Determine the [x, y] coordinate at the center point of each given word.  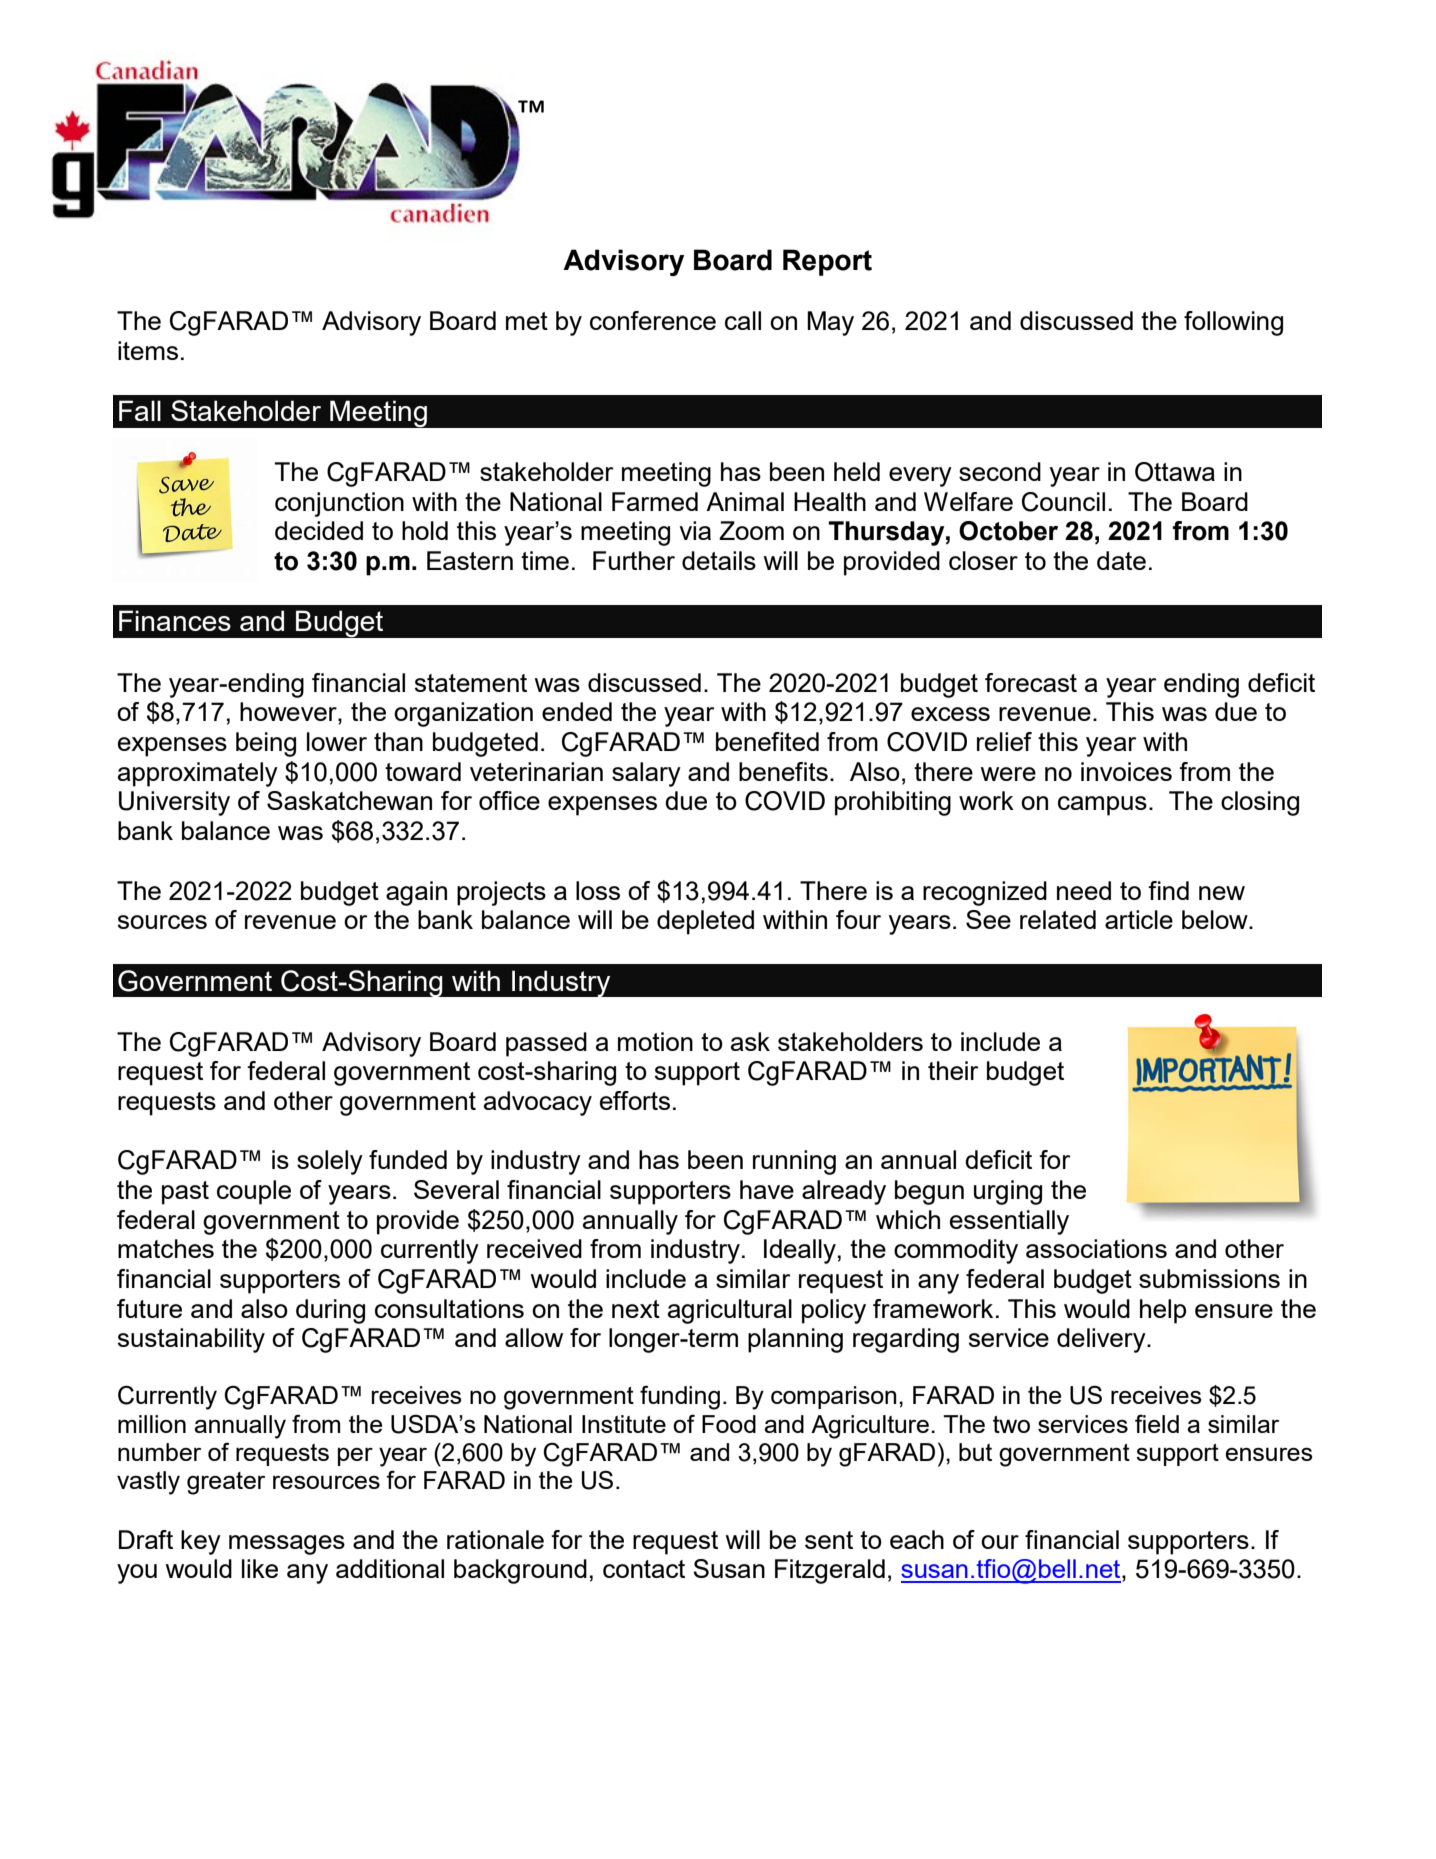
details [719, 560]
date [1121, 560]
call [743, 320]
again [416, 893]
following [1233, 323]
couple [254, 1192]
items [148, 350]
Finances [175, 620]
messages [287, 1545]
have [767, 1189]
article [1139, 919]
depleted [705, 922]
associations [1096, 1248]
